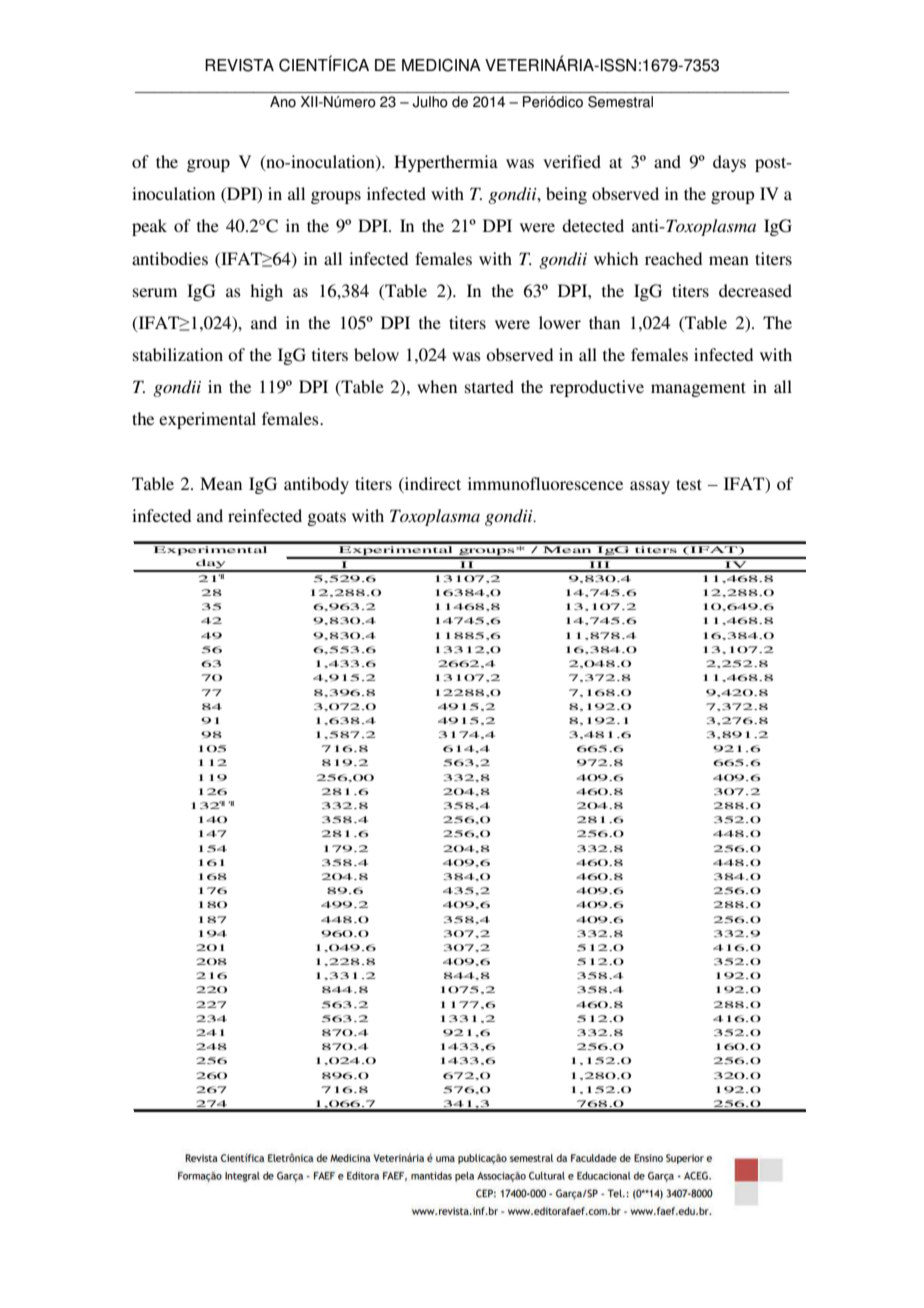  I want to click on days, so click(729, 163).
